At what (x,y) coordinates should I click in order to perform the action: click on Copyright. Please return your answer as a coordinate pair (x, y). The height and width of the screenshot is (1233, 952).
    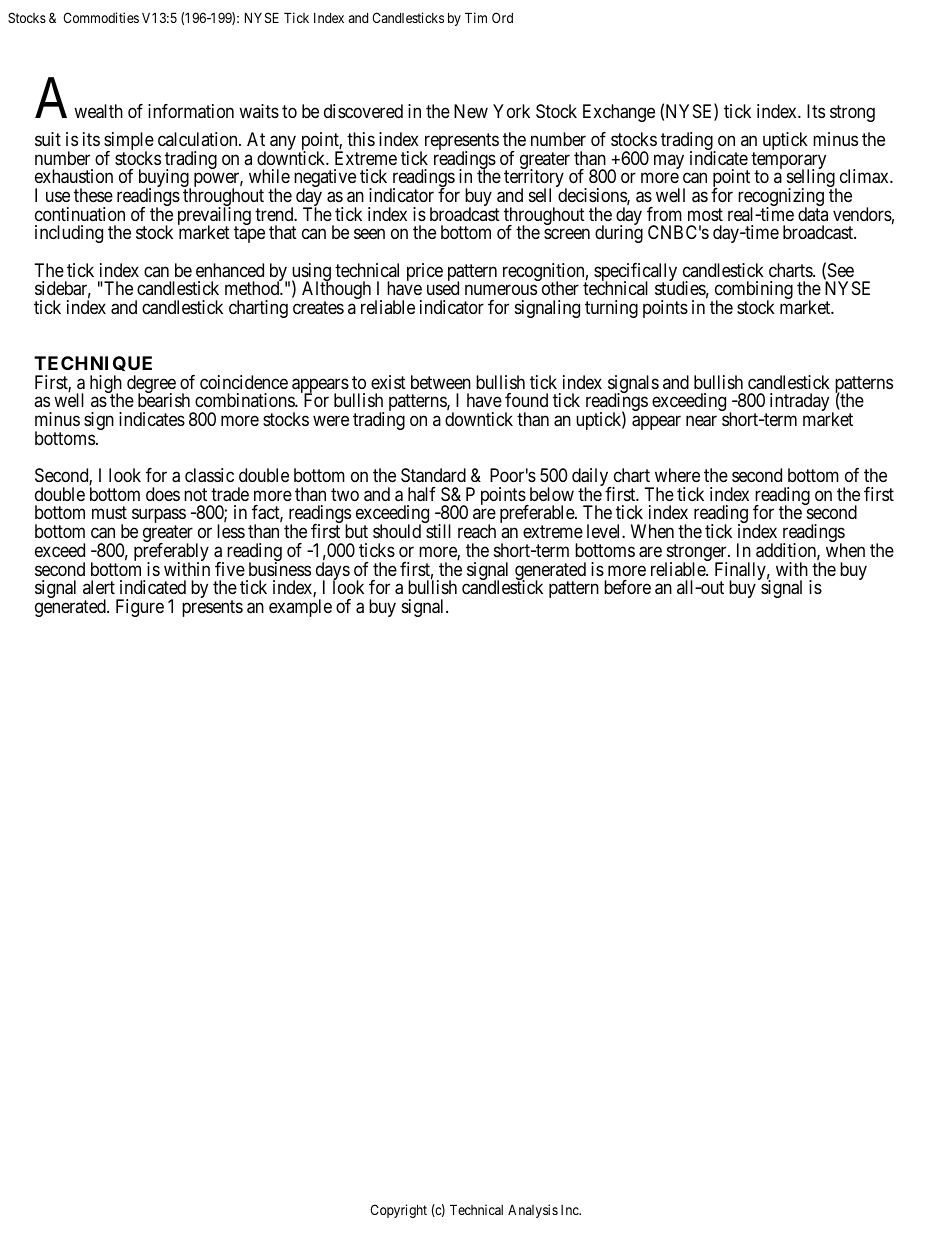
    Looking at the image, I should click on (398, 1211).
